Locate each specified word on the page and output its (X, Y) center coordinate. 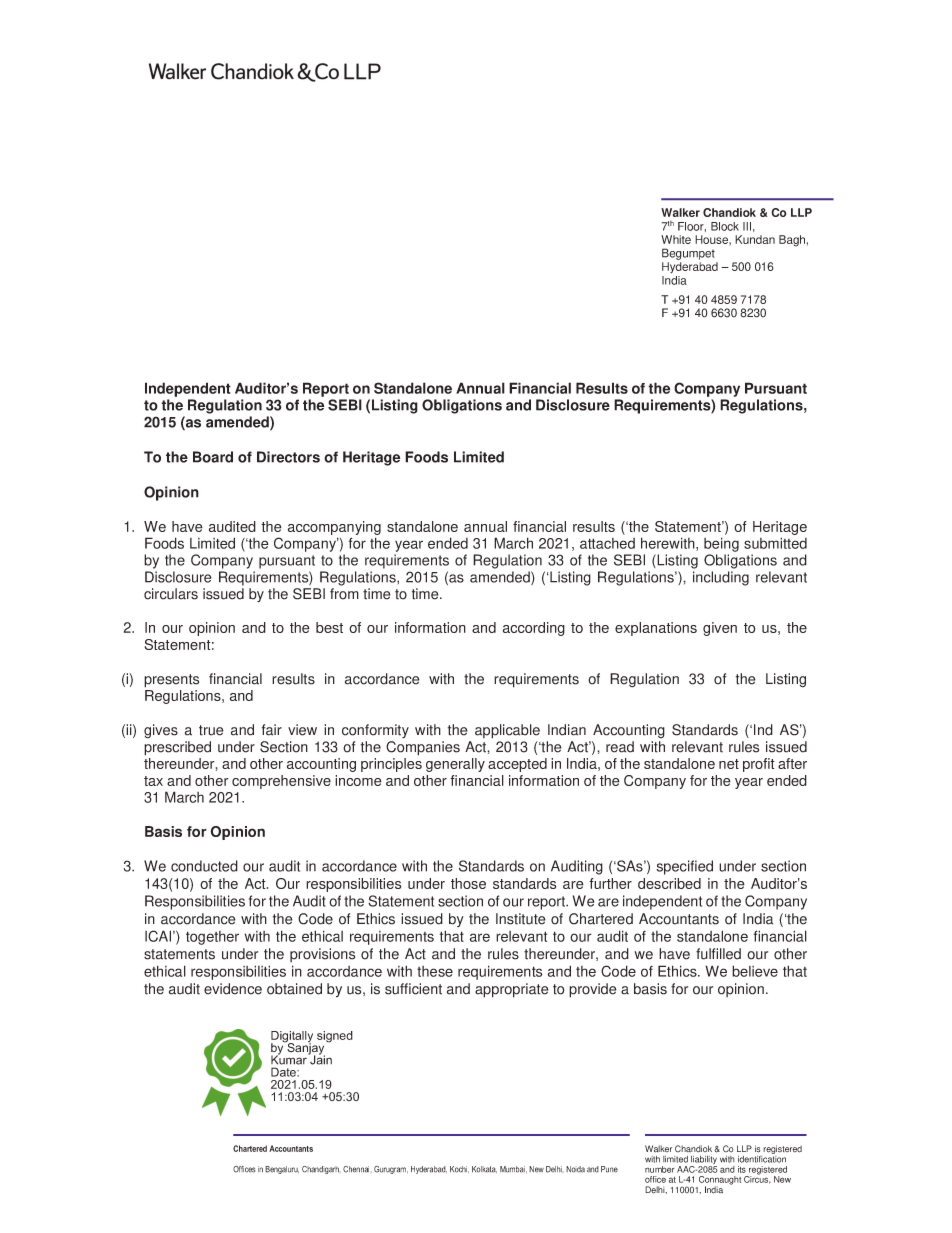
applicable (507, 731)
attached (607, 543)
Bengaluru (282, 1170)
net (729, 764)
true (211, 730)
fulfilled (718, 954)
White (676, 239)
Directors (288, 457)
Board (213, 457)
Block (725, 226)
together (212, 938)
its (742, 1169)
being (721, 544)
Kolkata (484, 1169)
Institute (521, 919)
